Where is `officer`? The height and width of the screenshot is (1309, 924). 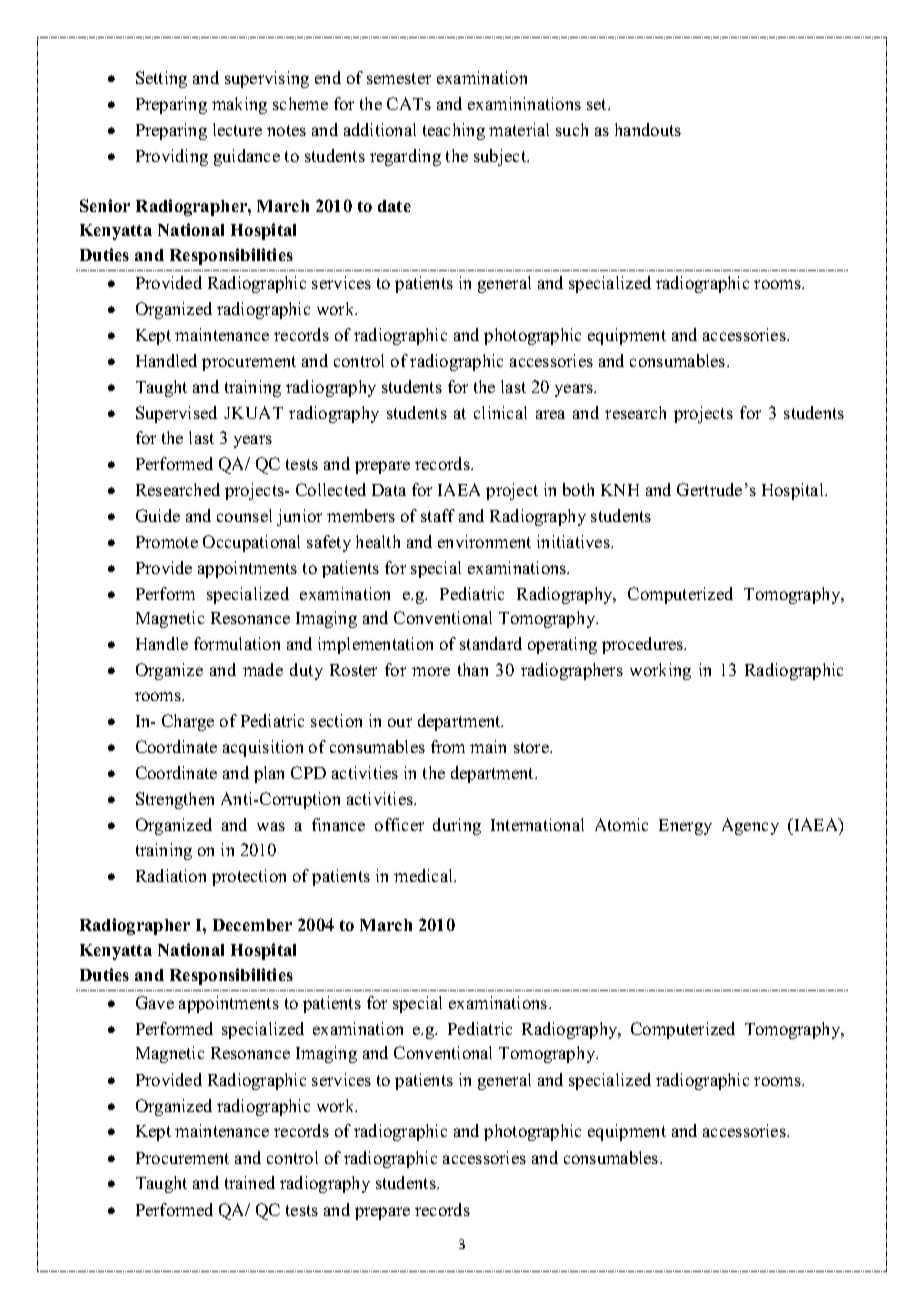 officer is located at coordinates (399, 824).
